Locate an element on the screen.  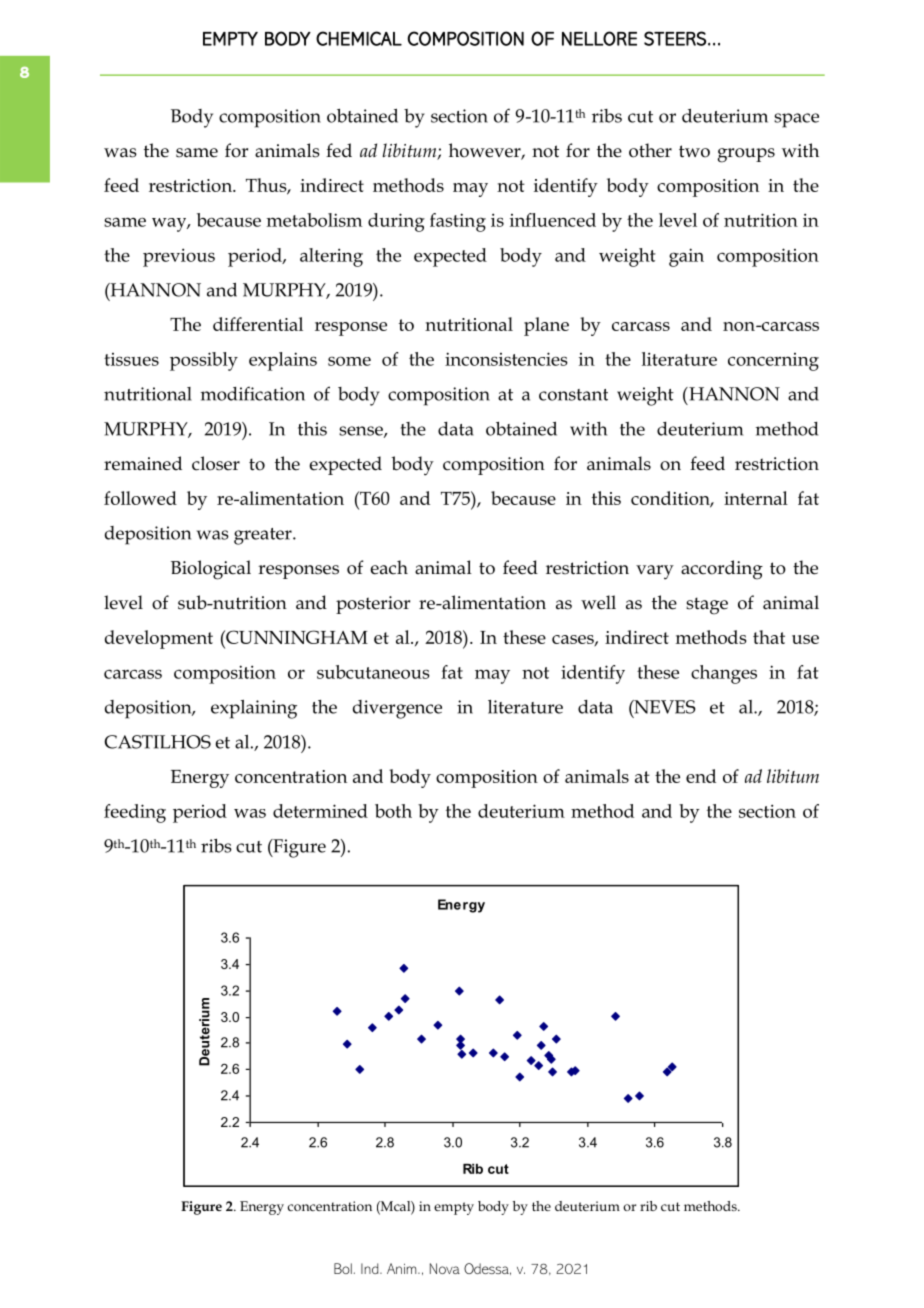
development is located at coordinates (159, 639).
